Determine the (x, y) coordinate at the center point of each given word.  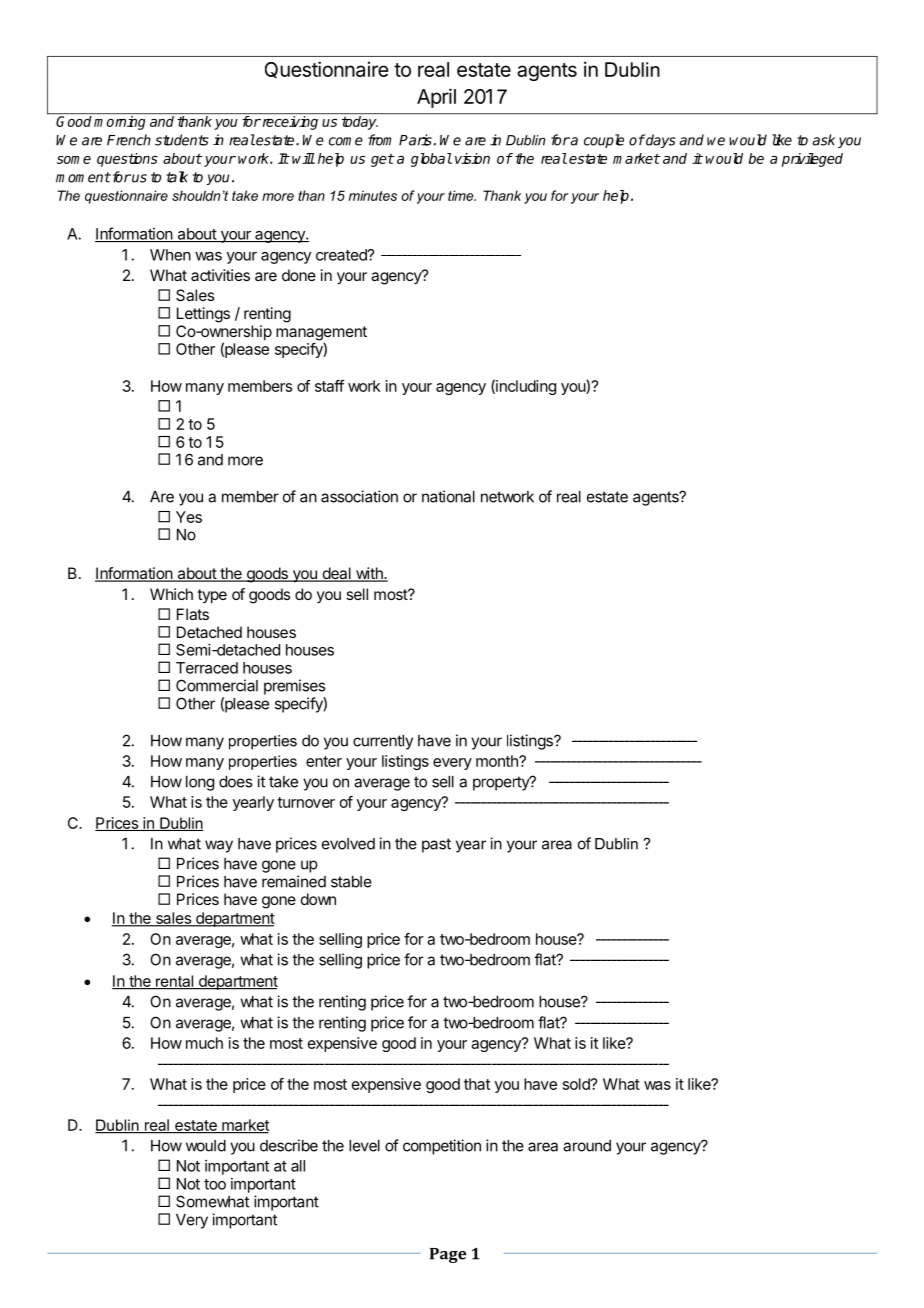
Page (448, 1255)
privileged (812, 160)
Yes (189, 517)
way (219, 846)
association (359, 496)
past (436, 845)
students (182, 140)
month (498, 761)
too (215, 1184)
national (448, 496)
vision (472, 158)
